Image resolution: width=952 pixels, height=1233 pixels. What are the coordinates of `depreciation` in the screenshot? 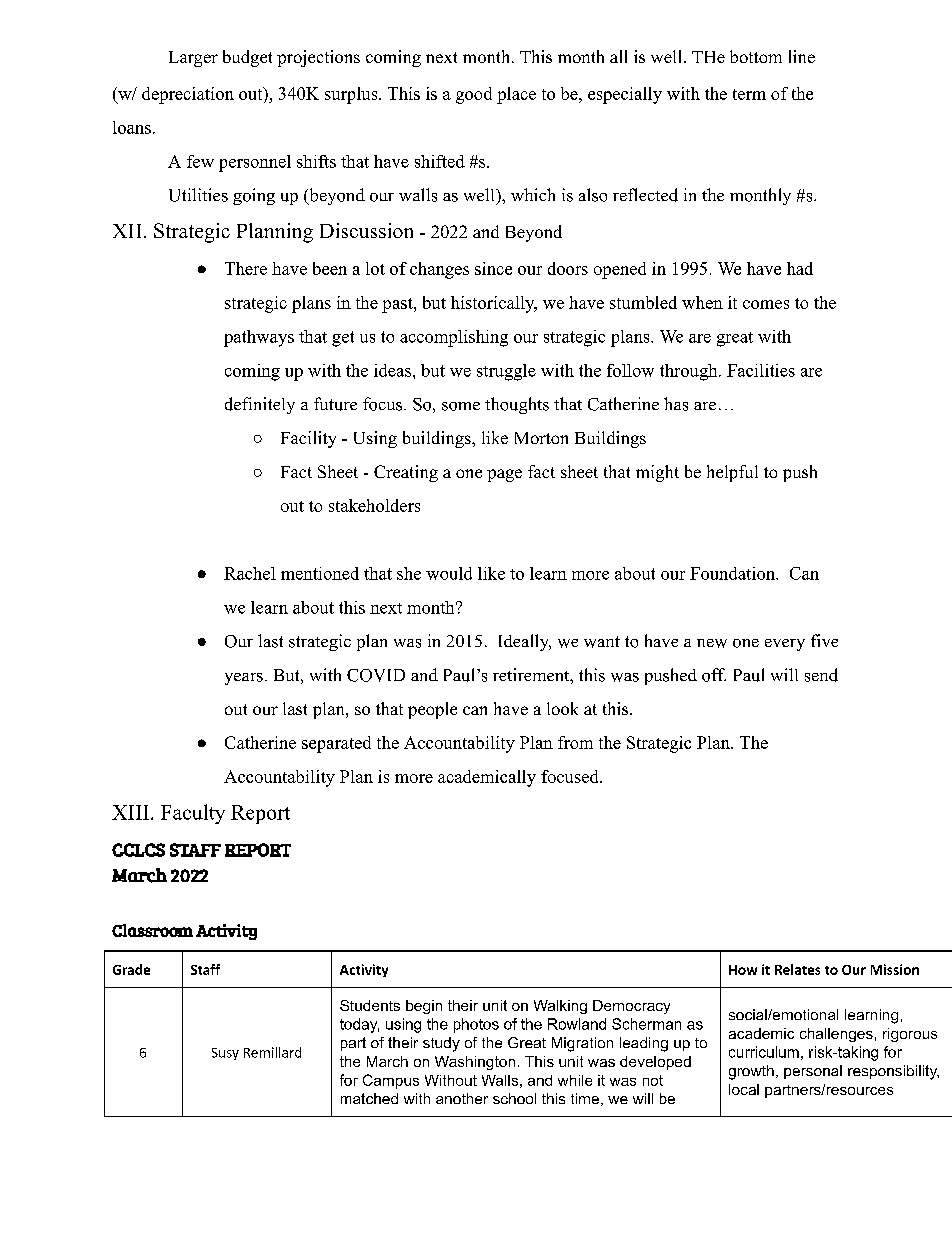 It's located at (188, 95).
